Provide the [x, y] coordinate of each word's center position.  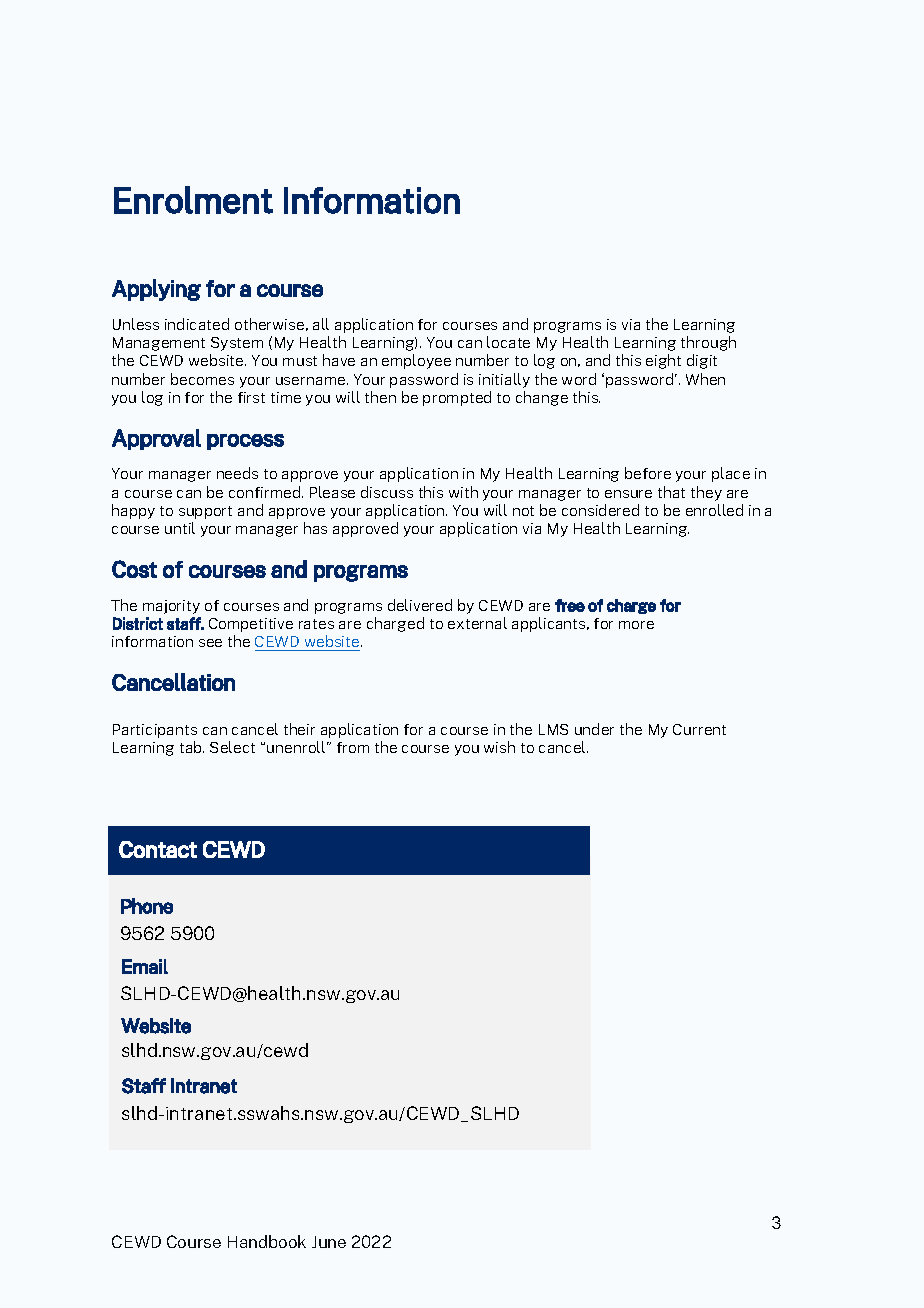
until [180, 528]
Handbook [267, 1241]
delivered [420, 605]
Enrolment [193, 200]
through [708, 343]
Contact [158, 849]
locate [508, 342]
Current [699, 729]
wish [499, 747]
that [671, 492]
